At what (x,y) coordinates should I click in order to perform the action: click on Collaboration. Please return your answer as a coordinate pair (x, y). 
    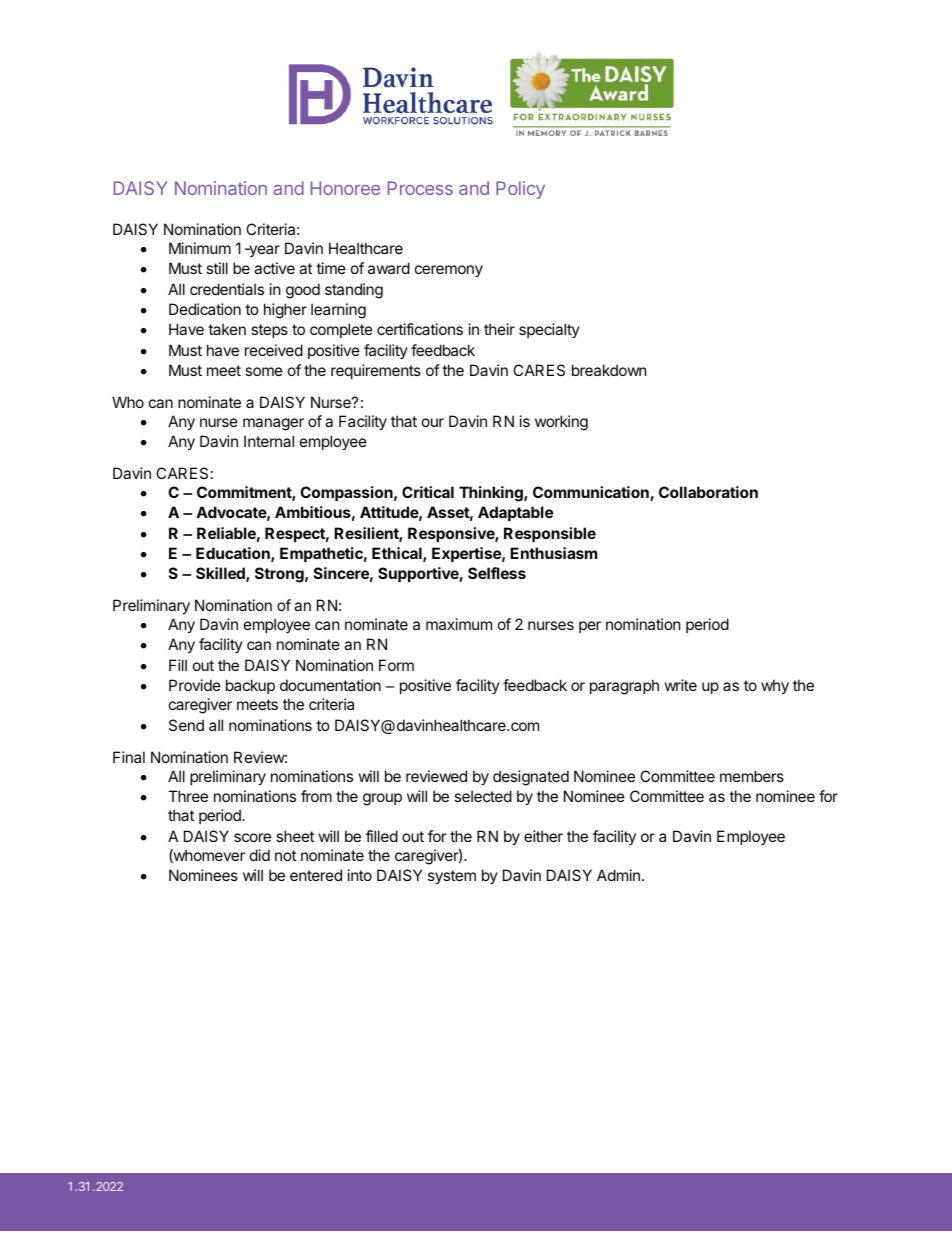
    Looking at the image, I should click on (708, 492).
